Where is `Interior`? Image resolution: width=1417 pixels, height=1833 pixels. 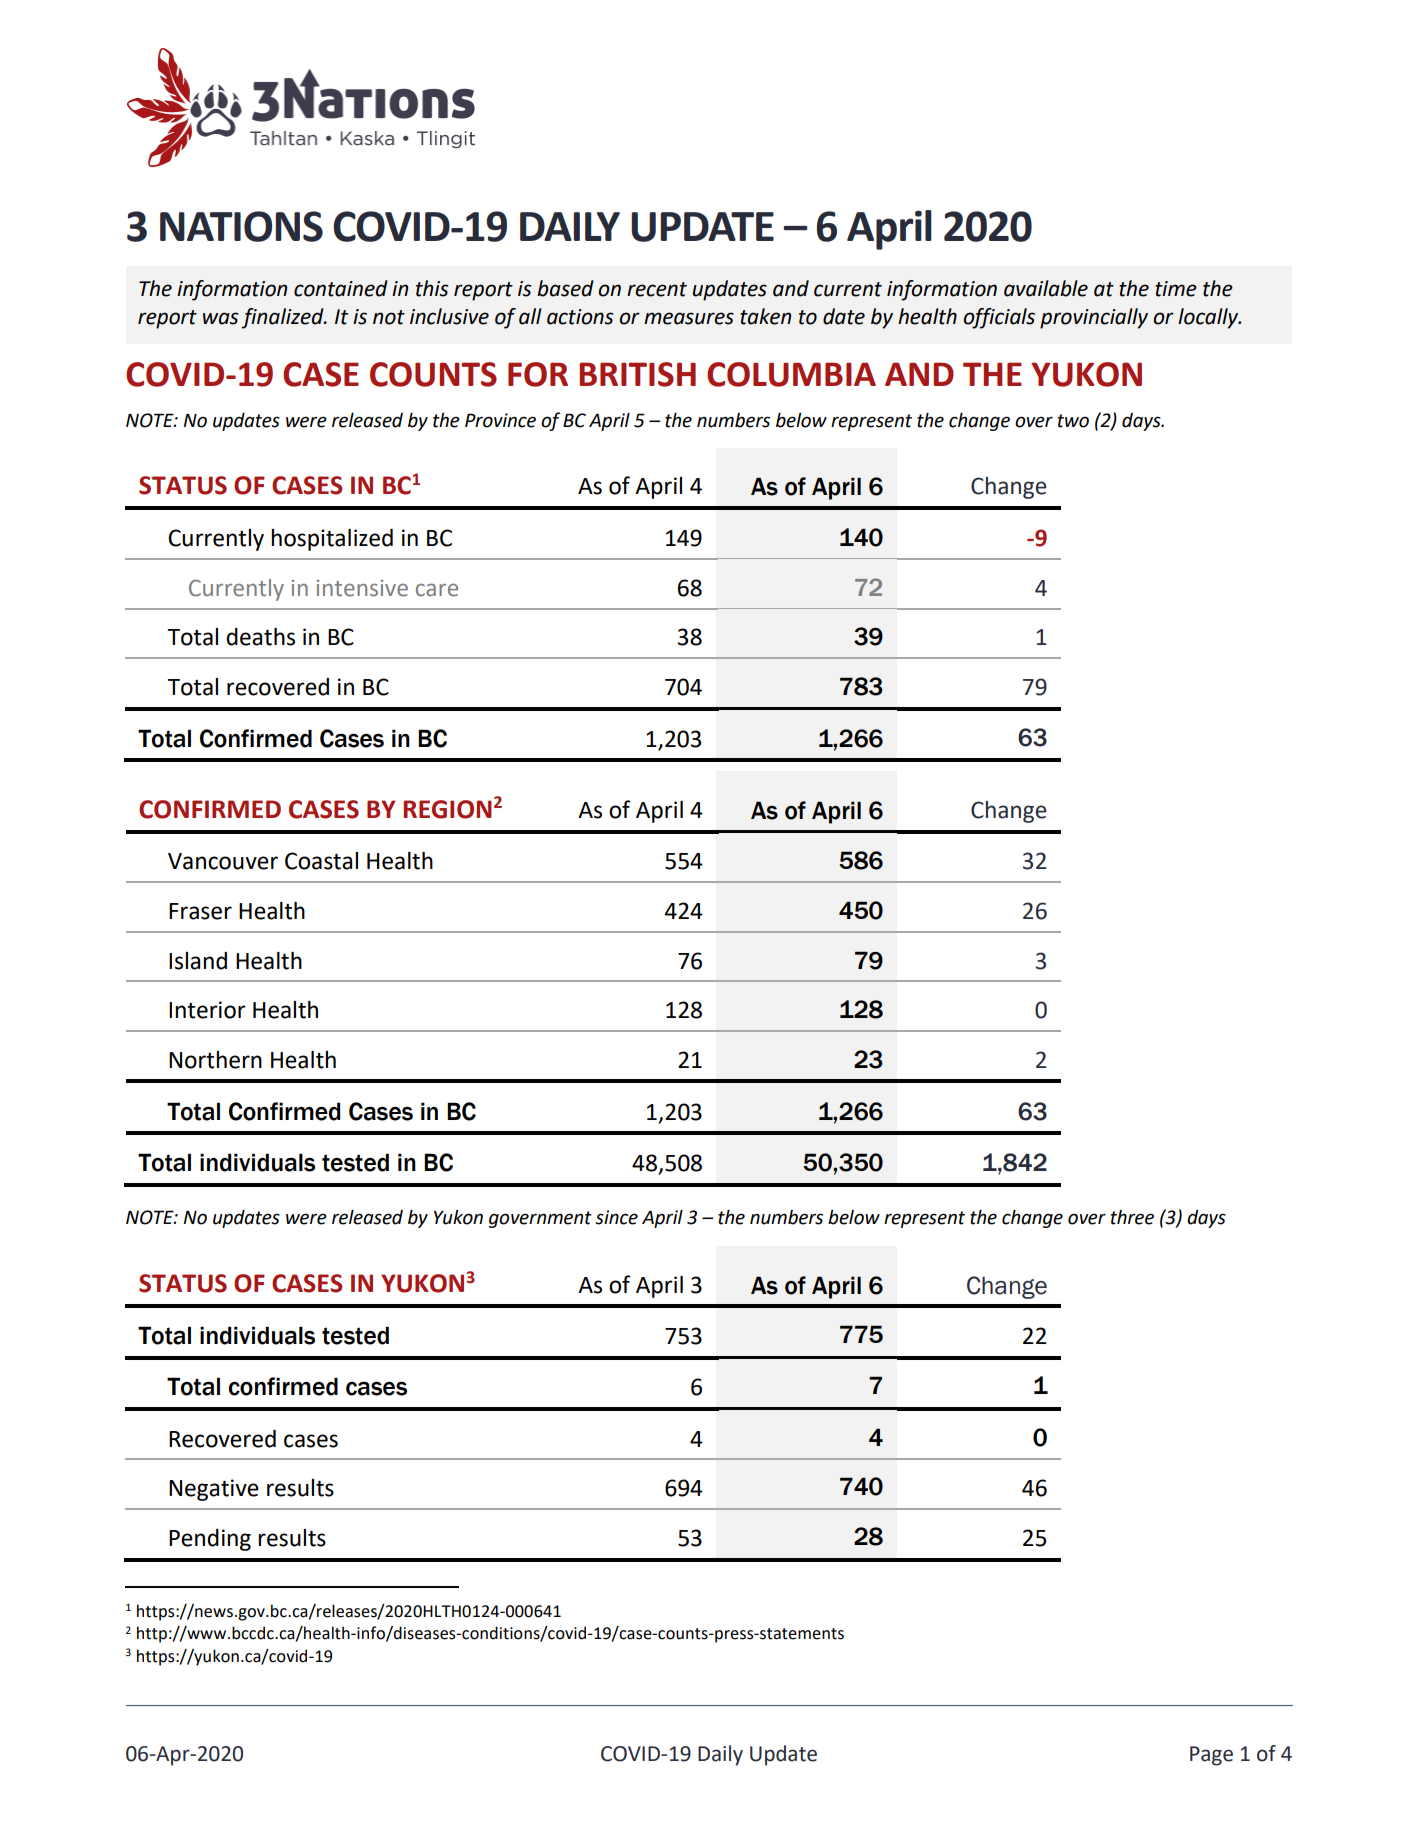
Interior is located at coordinates (207, 1010).
